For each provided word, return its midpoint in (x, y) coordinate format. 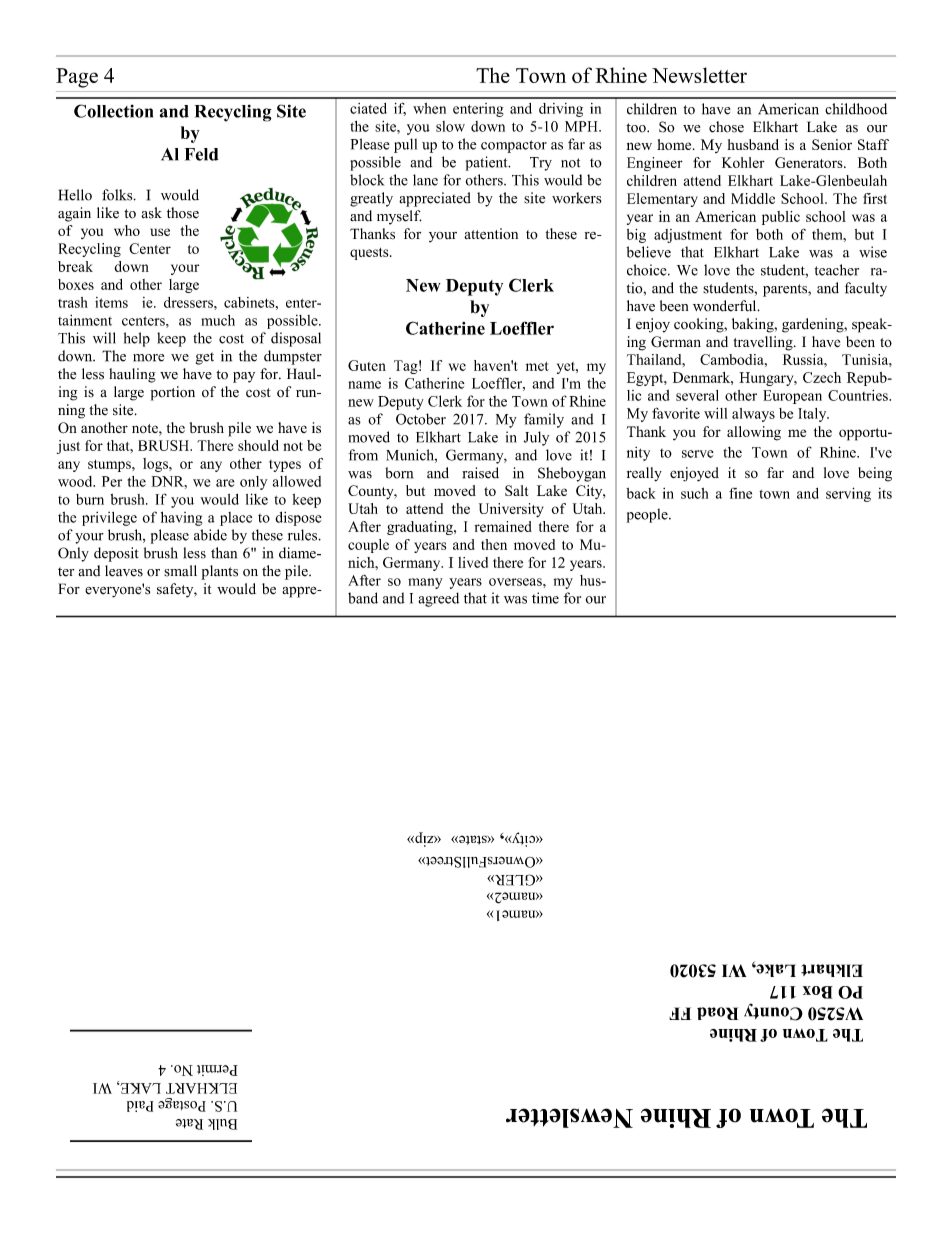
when (429, 108)
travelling (764, 343)
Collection (113, 111)
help (137, 339)
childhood (856, 109)
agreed (438, 599)
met (537, 366)
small (180, 571)
